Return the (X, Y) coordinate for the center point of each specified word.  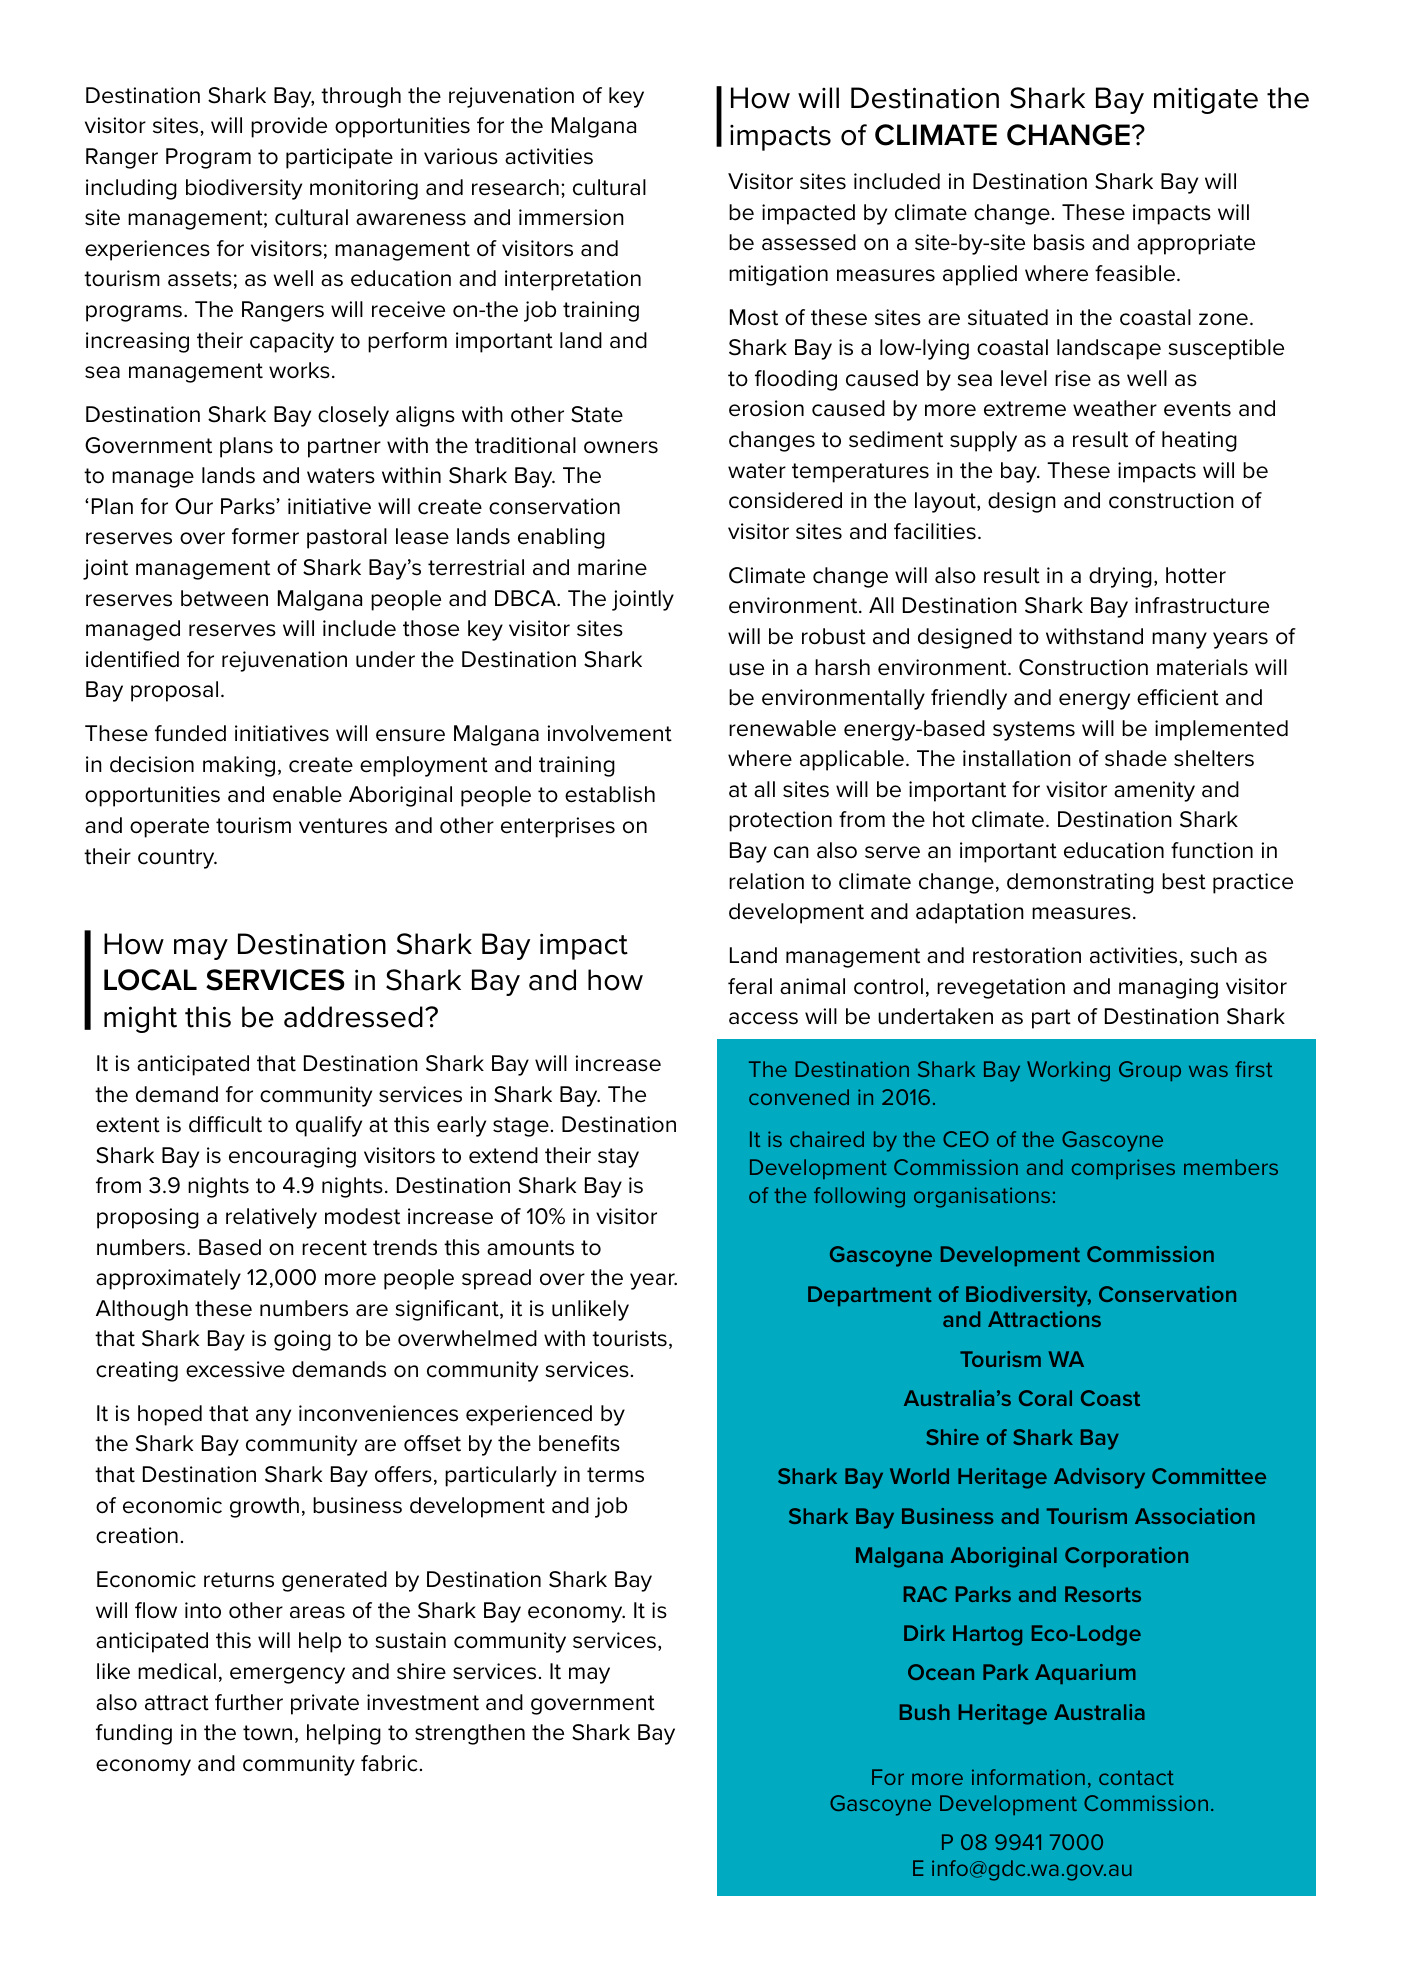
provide (289, 127)
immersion (571, 217)
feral (750, 986)
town (267, 1733)
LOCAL (150, 980)
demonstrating (1080, 883)
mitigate (1206, 101)
